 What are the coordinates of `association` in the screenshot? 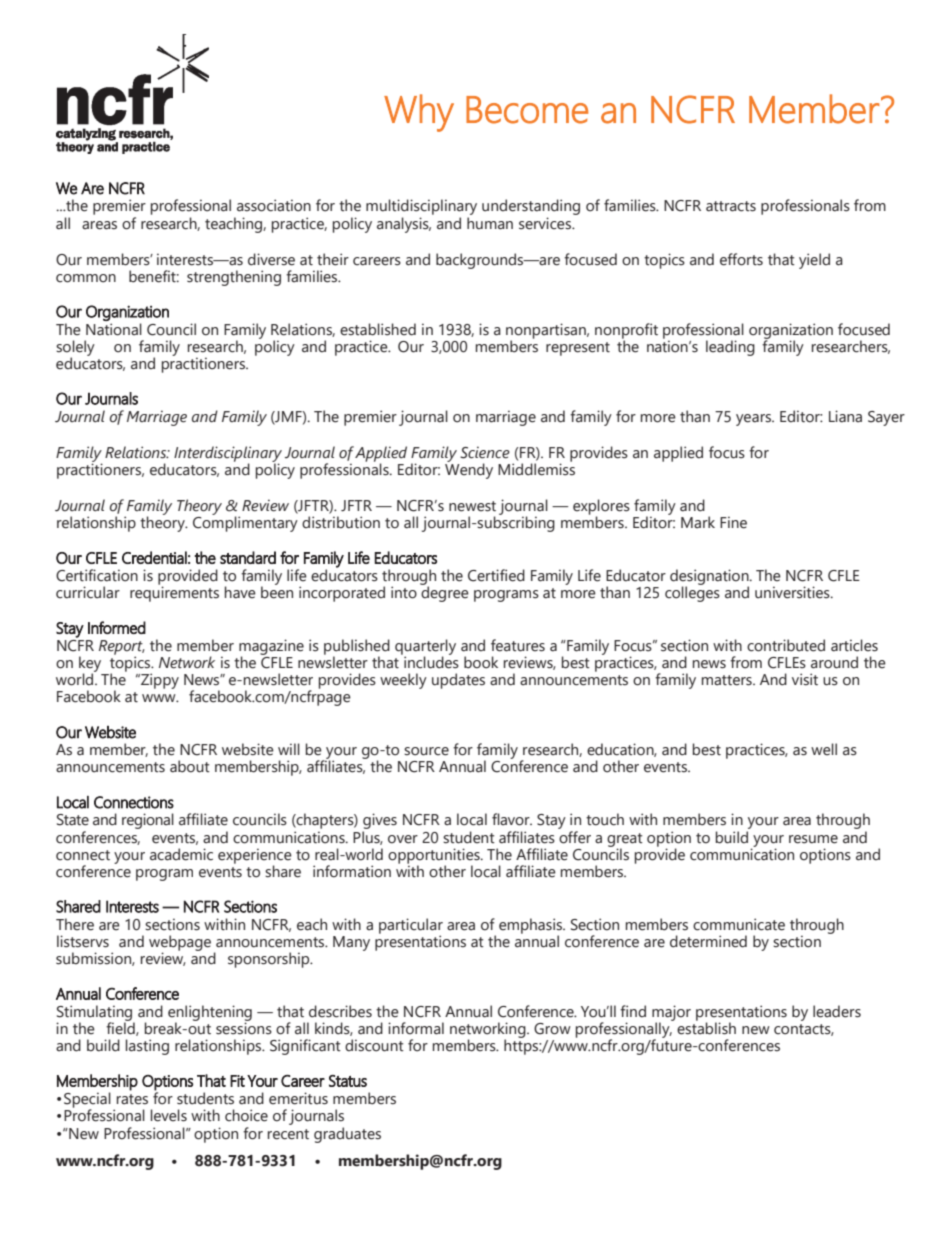 It's located at (274, 205).
